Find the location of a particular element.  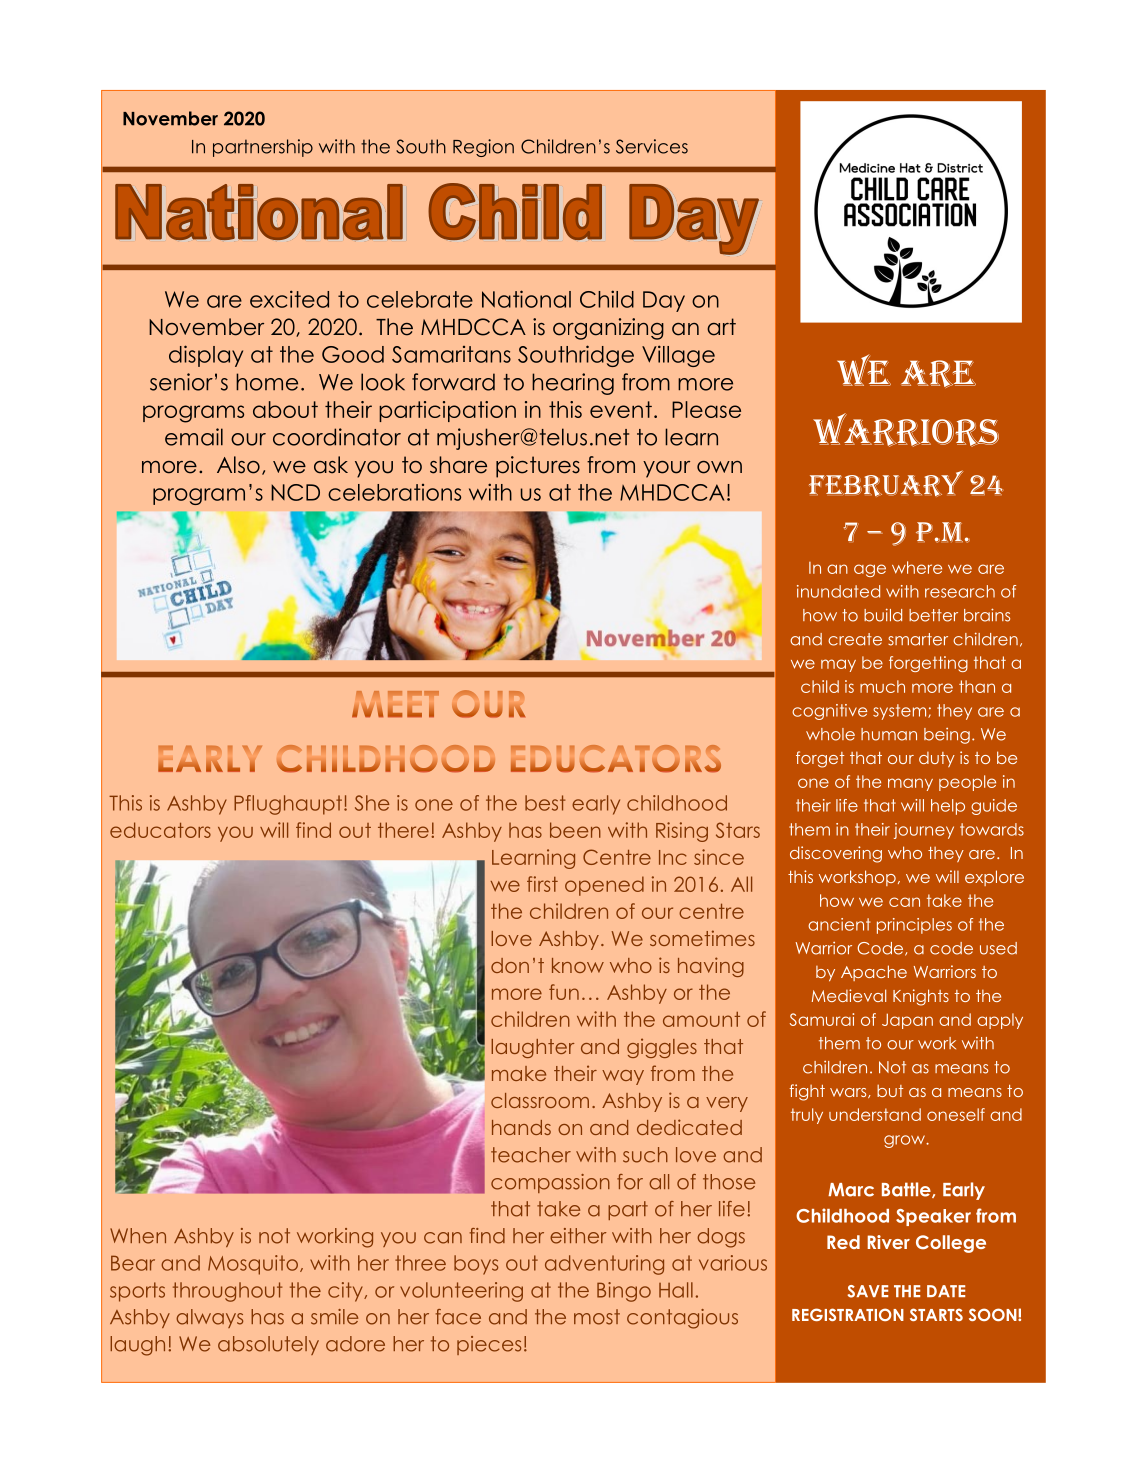

pictures is located at coordinates (538, 467).
